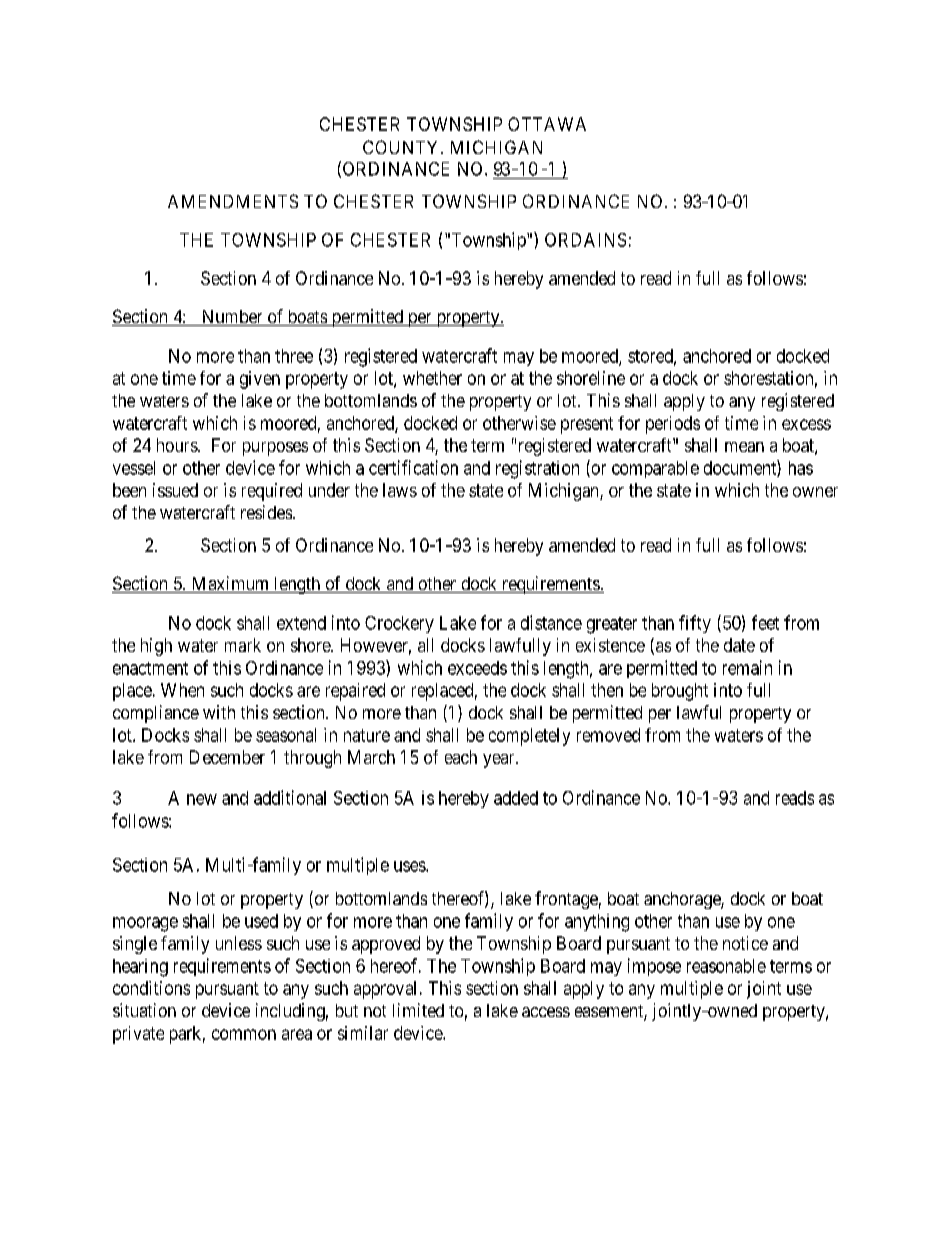 This document has height=1233, width=952. I want to click on COUNTY, so click(402, 147).
